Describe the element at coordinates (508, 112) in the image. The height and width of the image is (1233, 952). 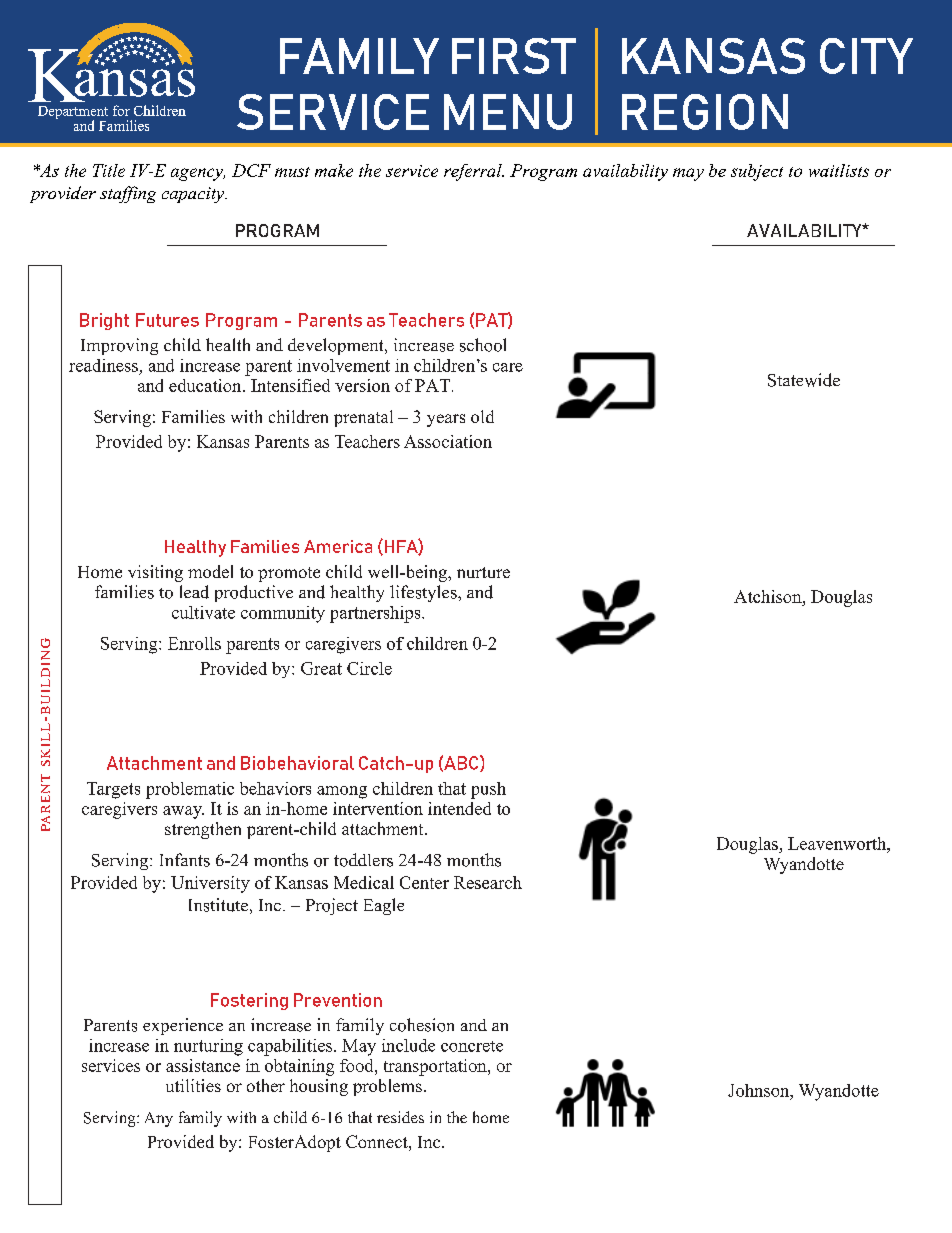
I see `MENU` at that location.
